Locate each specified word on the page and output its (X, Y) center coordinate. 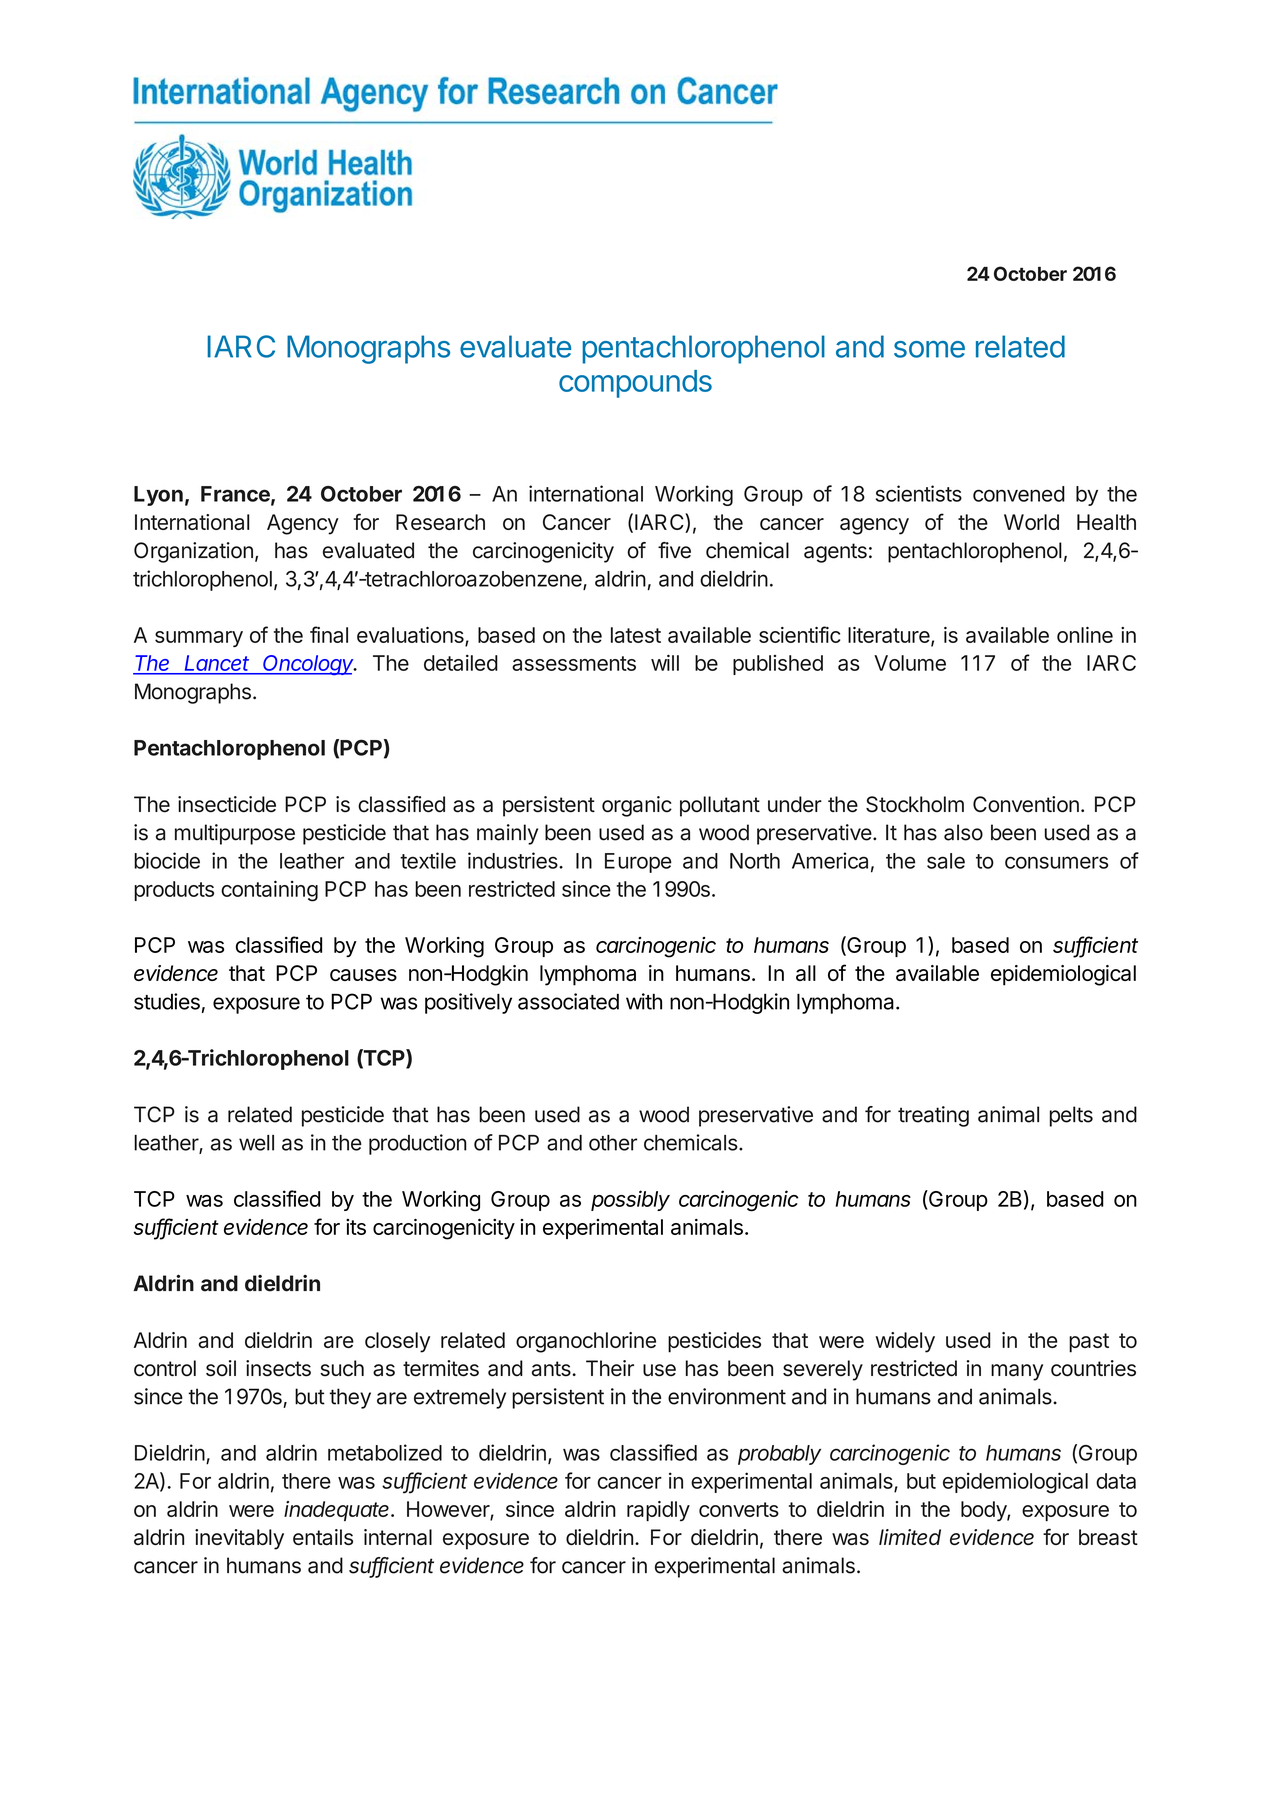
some (929, 349)
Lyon (158, 496)
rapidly (658, 1511)
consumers (1056, 862)
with (644, 1001)
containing (269, 891)
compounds (635, 384)
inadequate (338, 1511)
